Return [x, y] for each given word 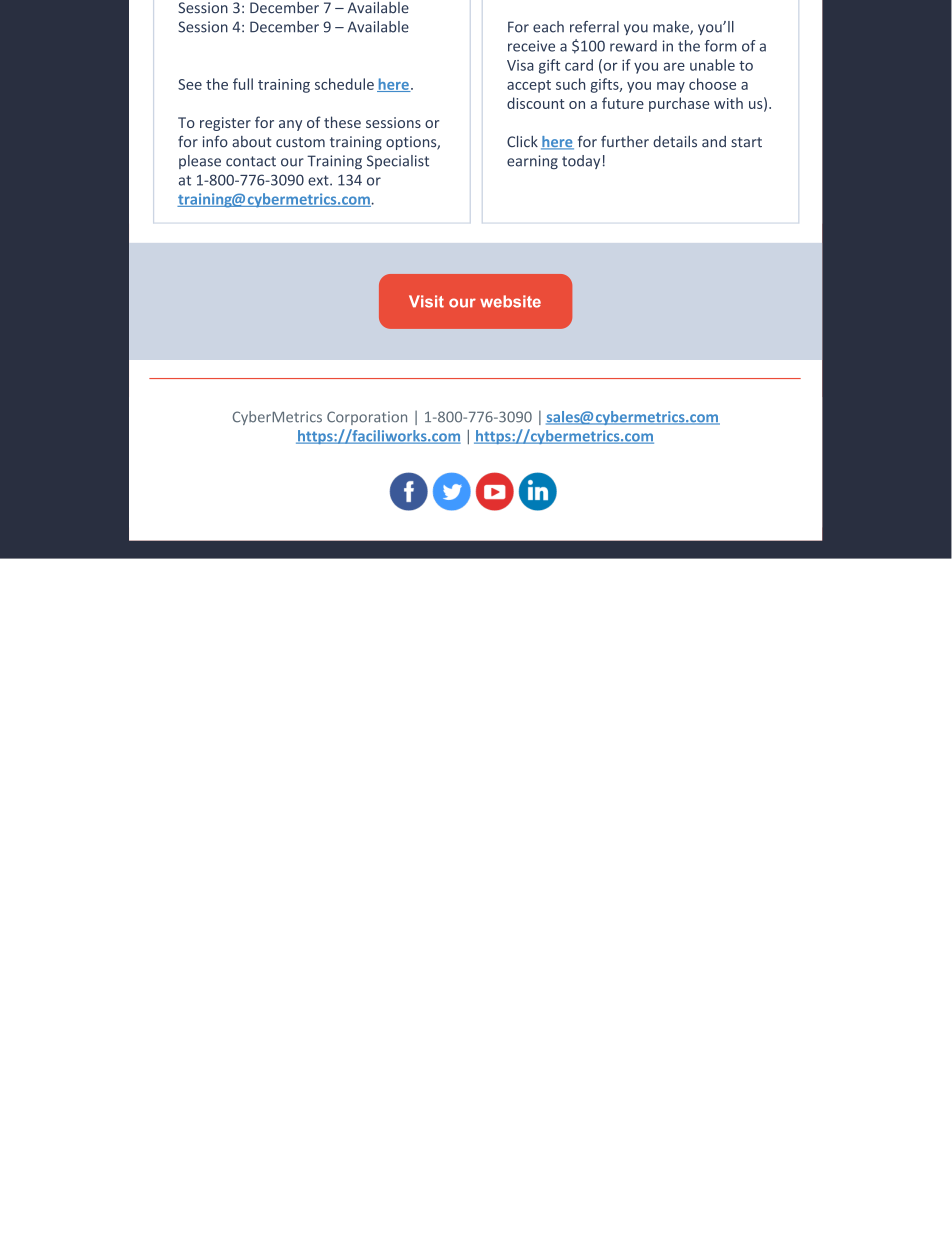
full [243, 84]
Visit [426, 301]
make [672, 28]
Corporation [367, 418]
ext [319, 180]
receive [531, 46]
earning [532, 162]
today [581, 162]
